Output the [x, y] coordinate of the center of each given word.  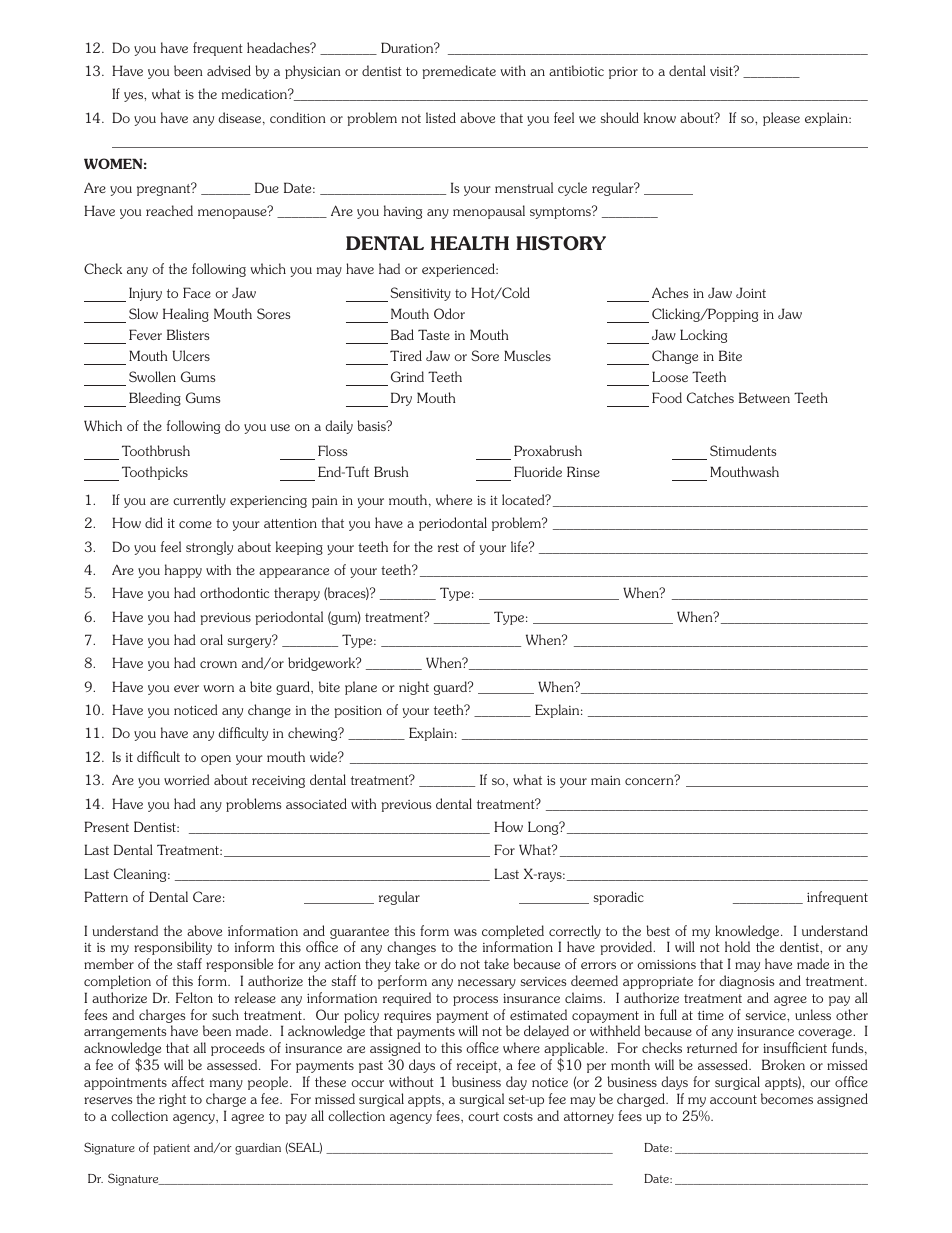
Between [764, 397]
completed [513, 932]
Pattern [106, 896]
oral [211, 639]
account [733, 1099]
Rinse [583, 471]
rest [448, 547]
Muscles [527, 355]
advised [229, 70]
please [781, 119]
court [483, 1116]
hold [737, 946]
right [172, 1100]
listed [441, 117]
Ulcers [191, 355]
